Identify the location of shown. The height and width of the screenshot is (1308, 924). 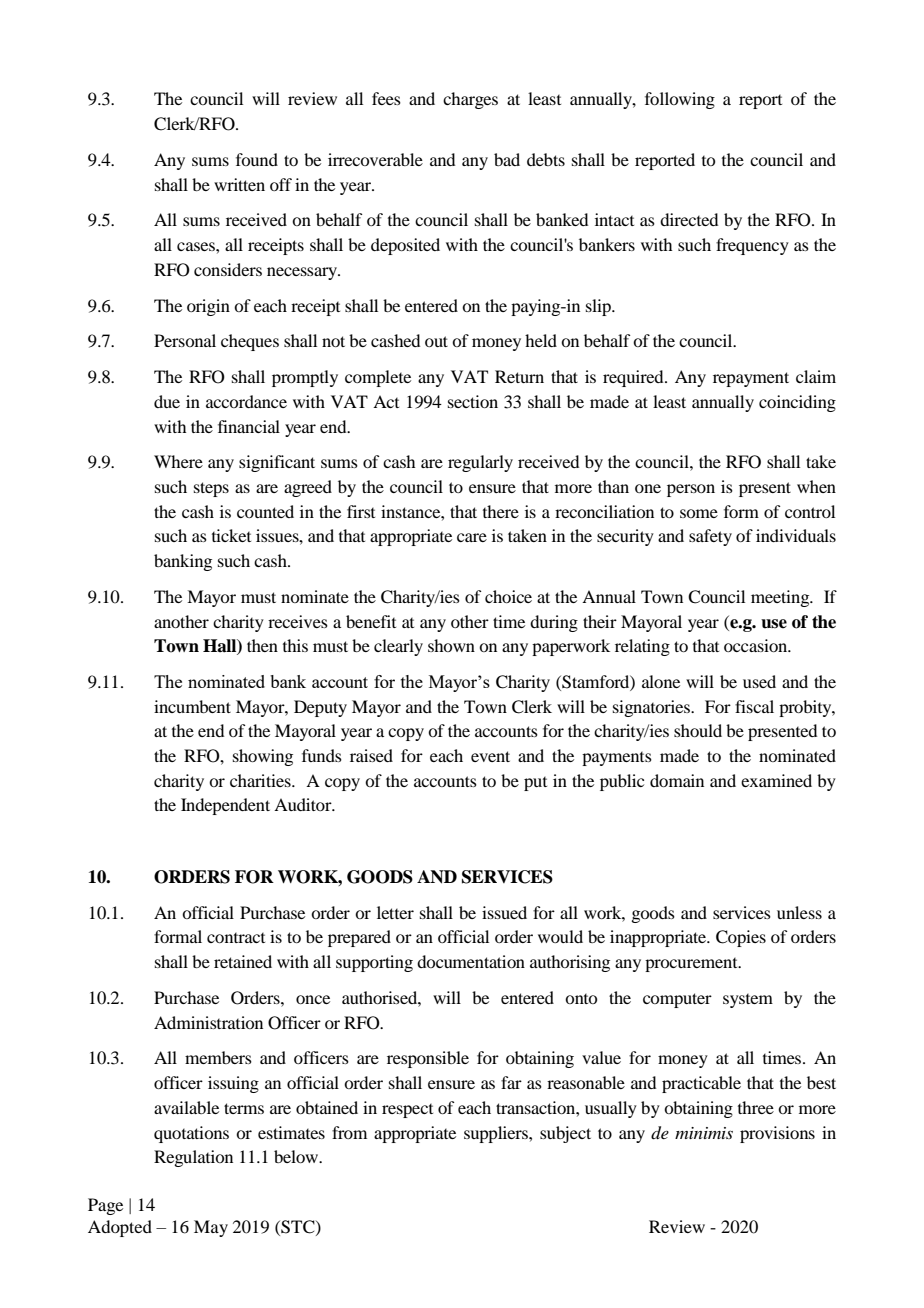
(451, 645).
